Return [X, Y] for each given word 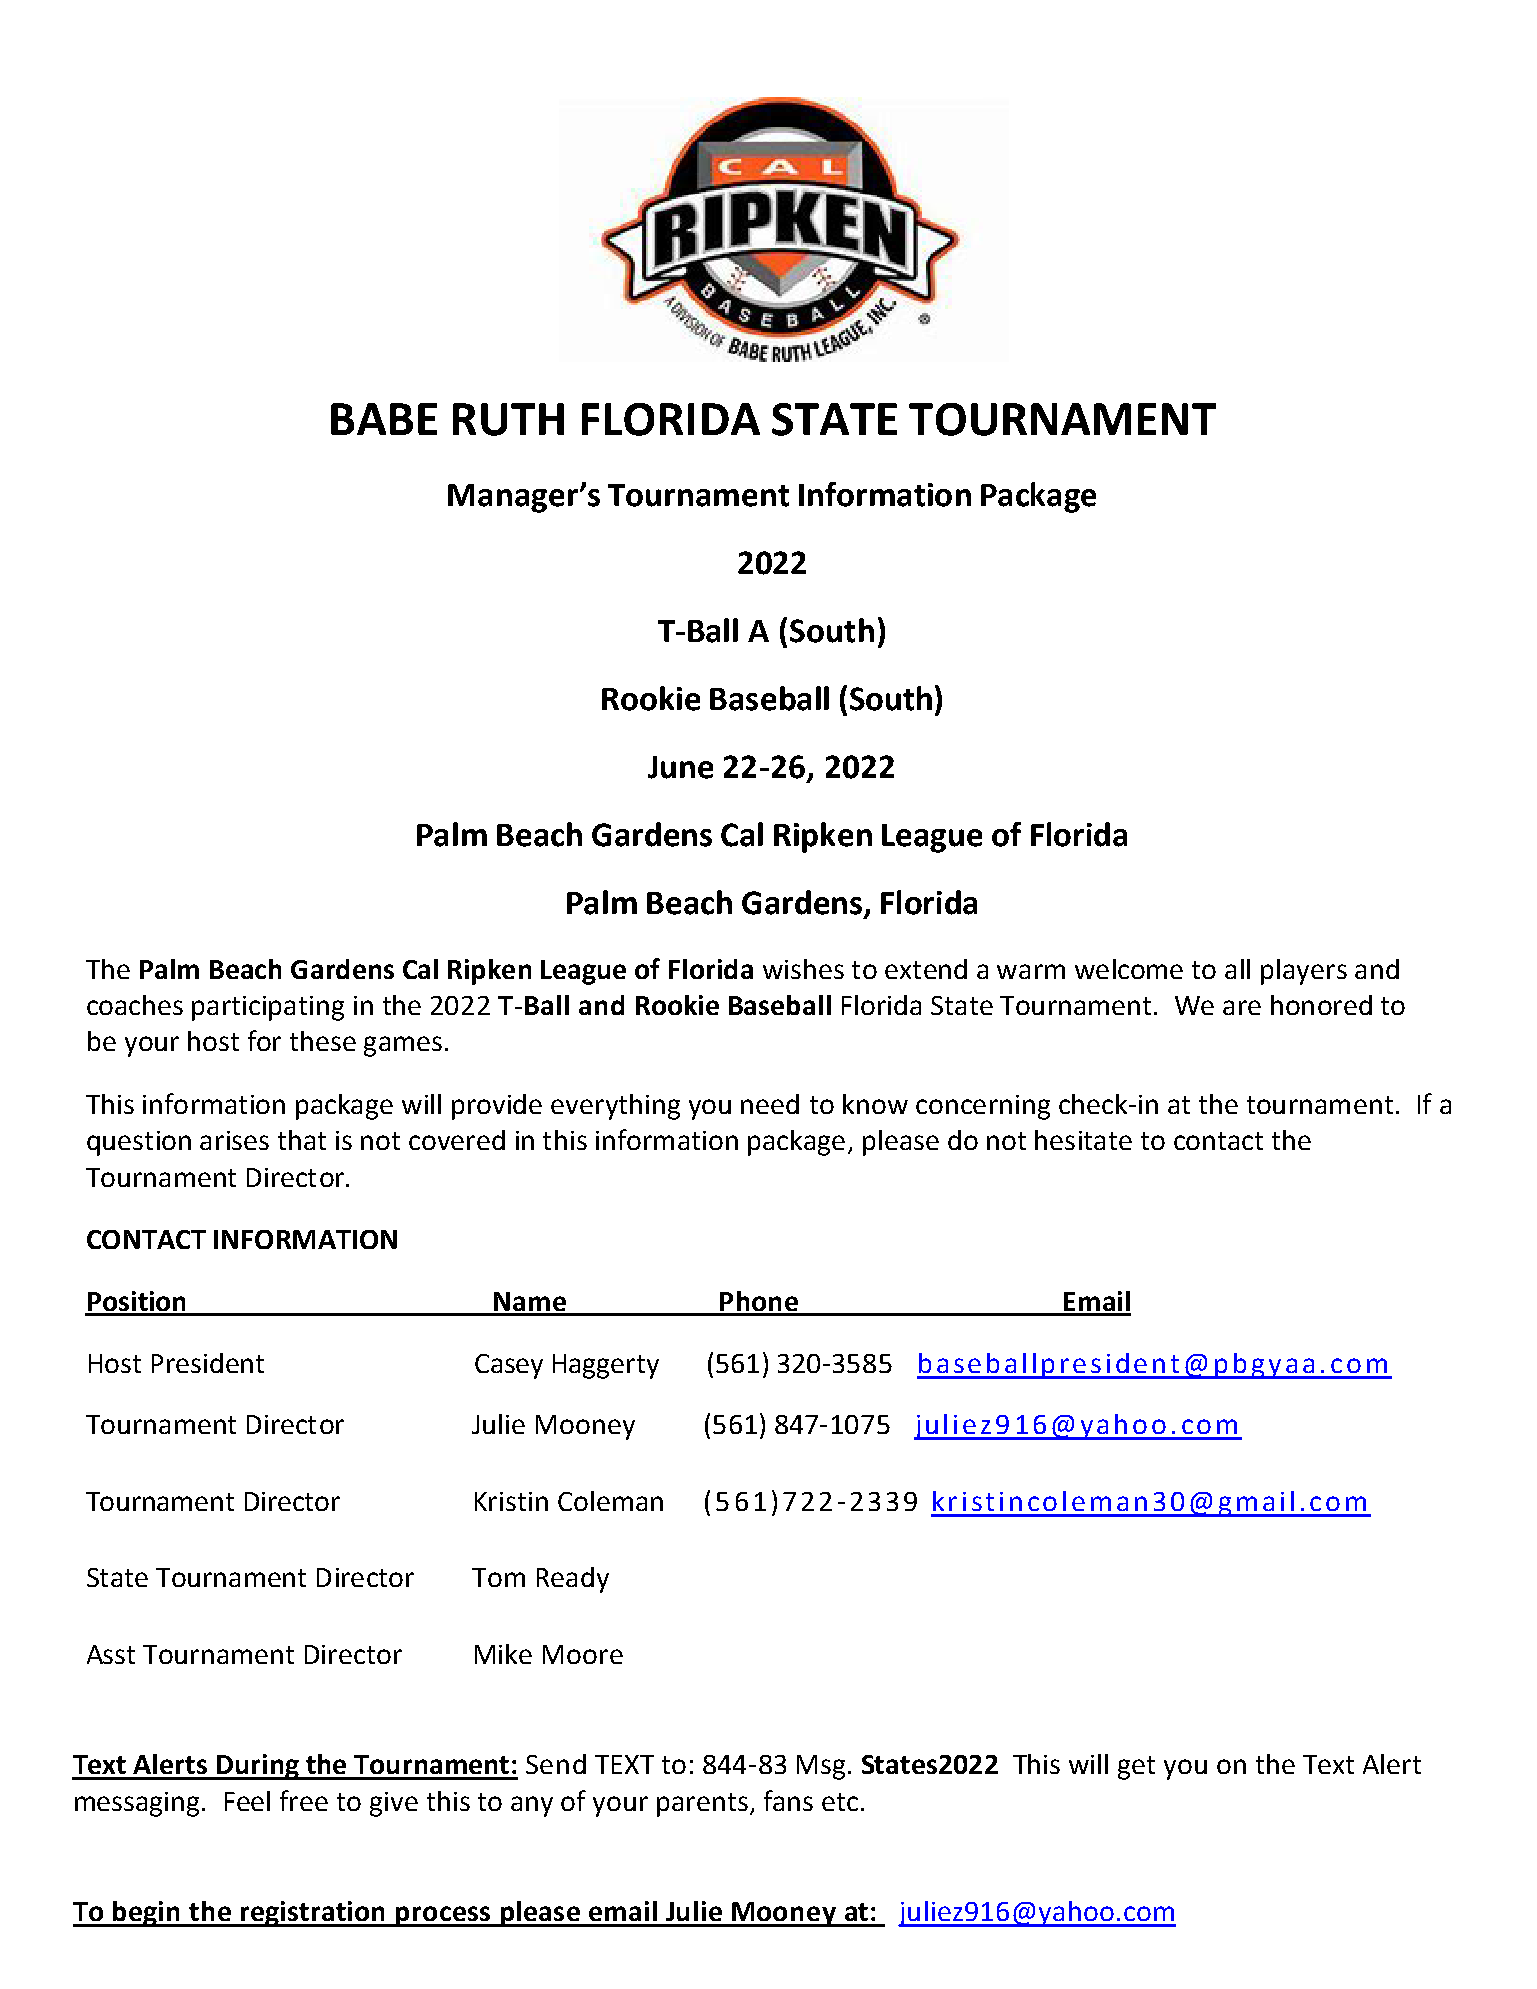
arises [234, 1140]
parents [702, 1805]
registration [313, 1914]
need [770, 1104]
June [680, 767]
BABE [384, 419]
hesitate [1083, 1140]
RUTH [508, 419]
